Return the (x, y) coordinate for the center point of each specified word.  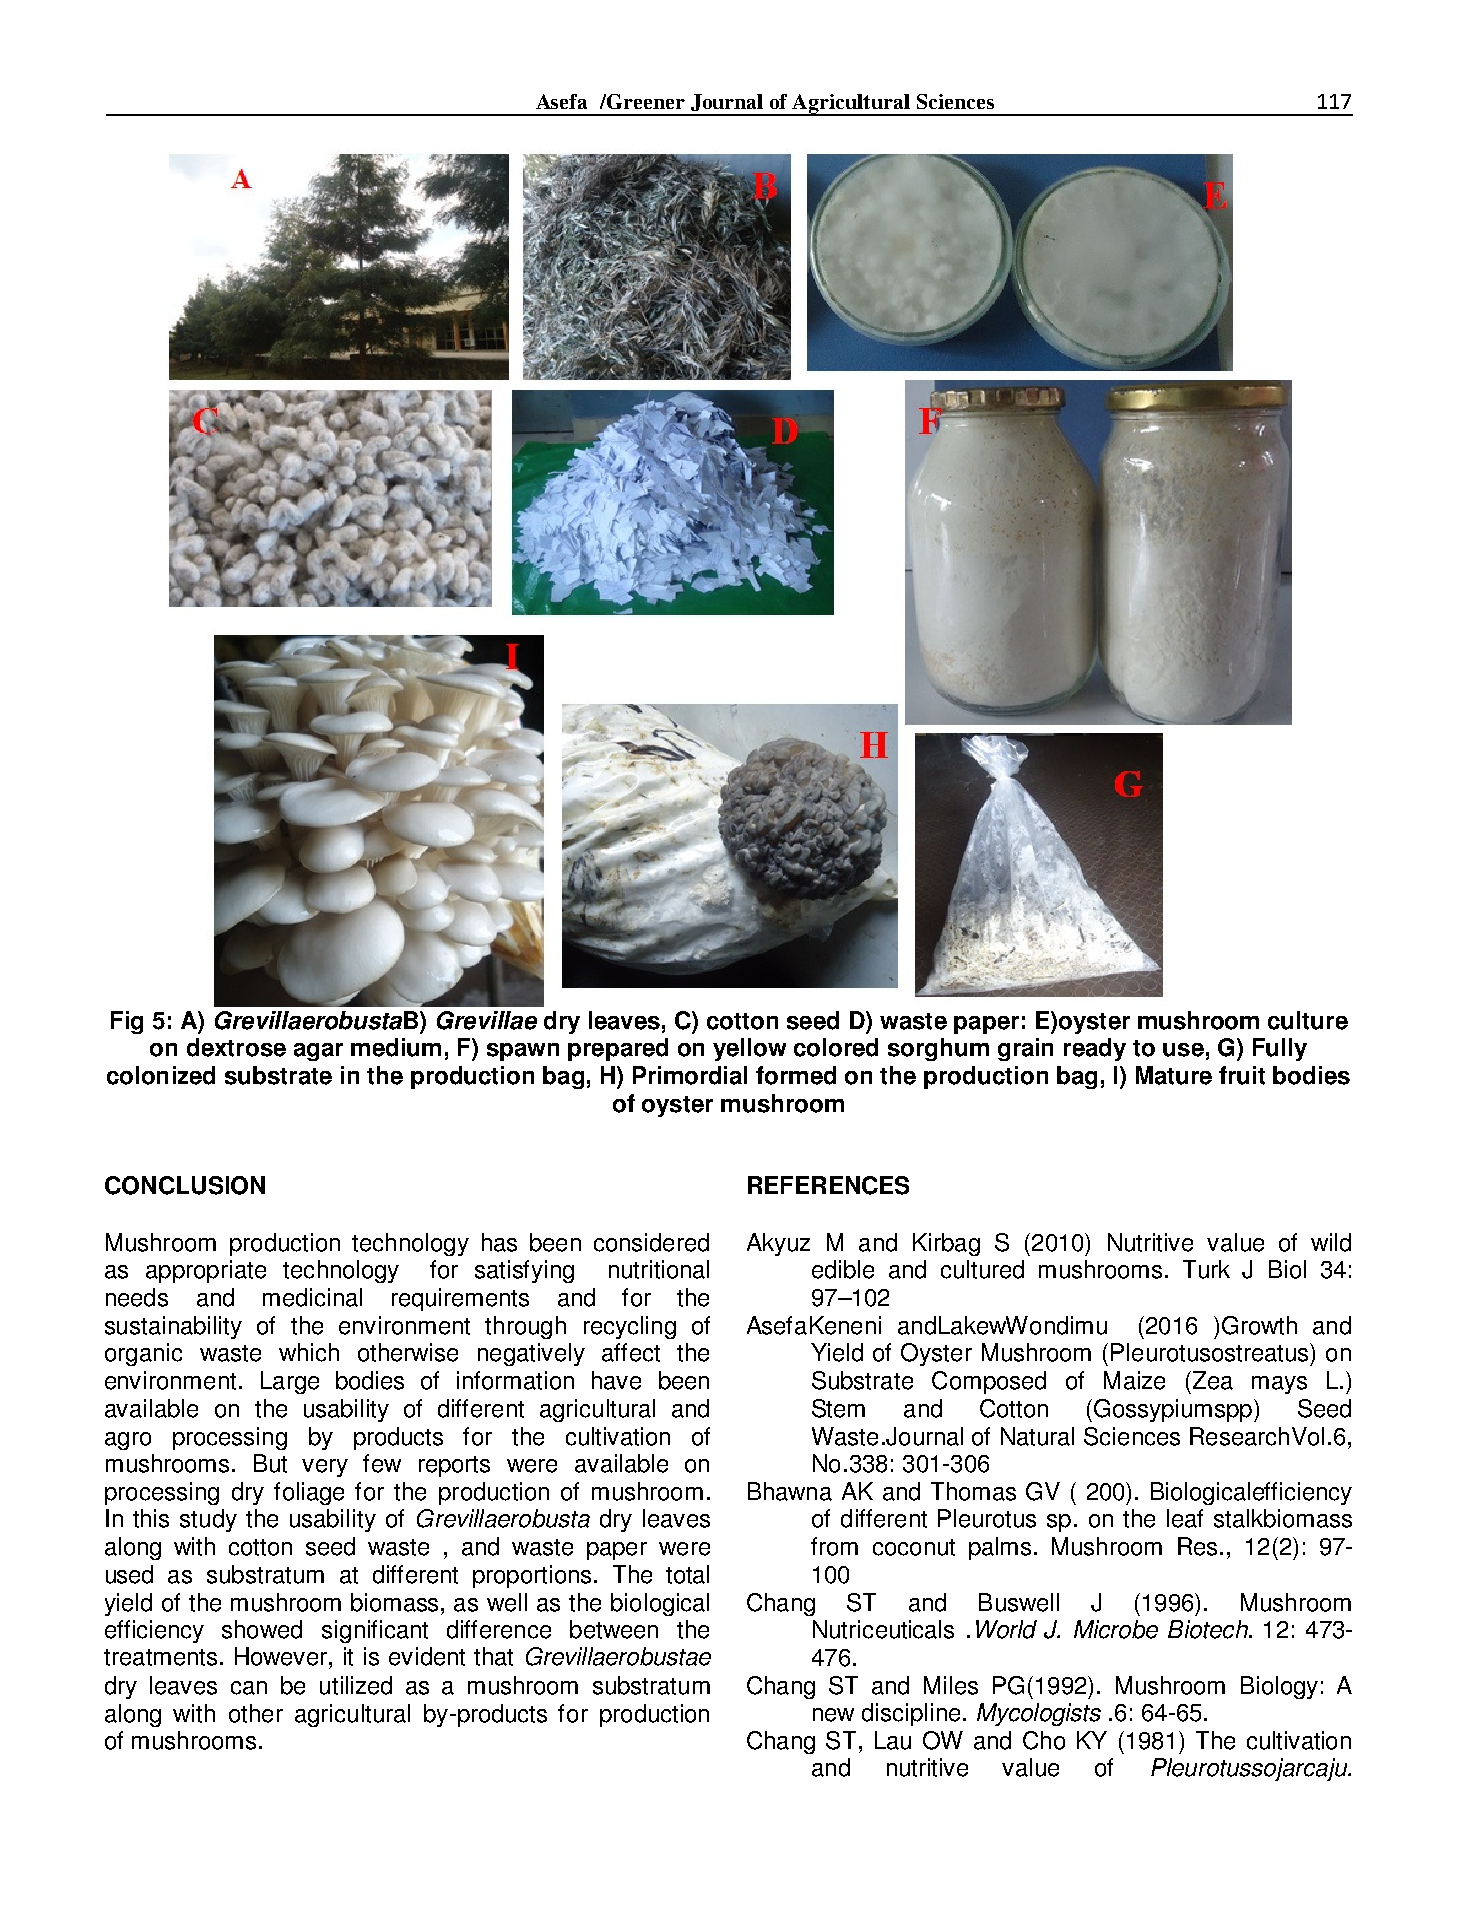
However (282, 1656)
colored (836, 1047)
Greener (645, 101)
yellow (749, 1049)
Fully (1280, 1049)
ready (1095, 1049)
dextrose (236, 1047)
